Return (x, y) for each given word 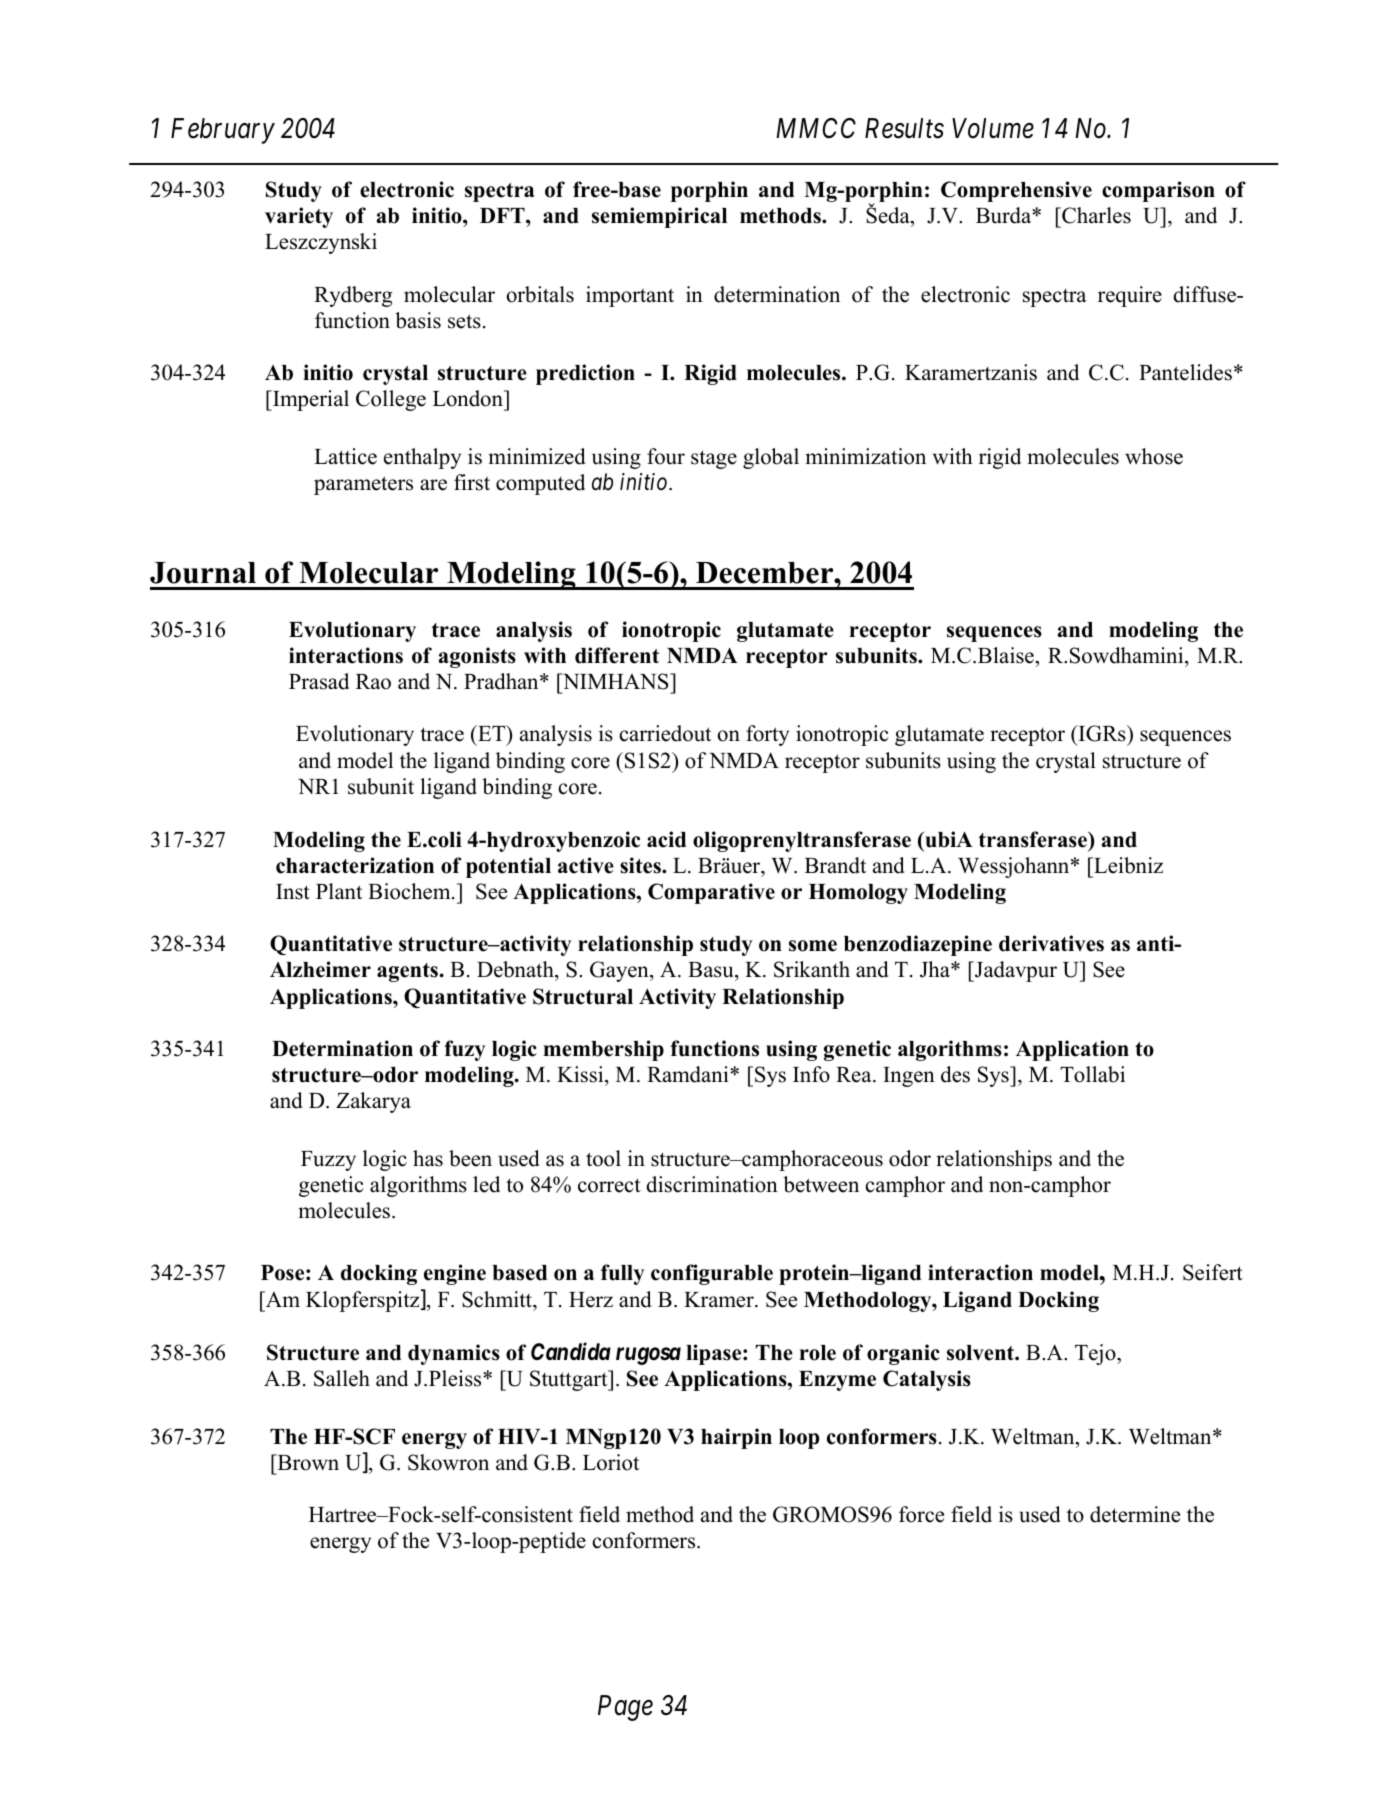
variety (299, 217)
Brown (307, 1462)
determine (1135, 1514)
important (630, 296)
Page (625, 1708)
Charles (1095, 215)
